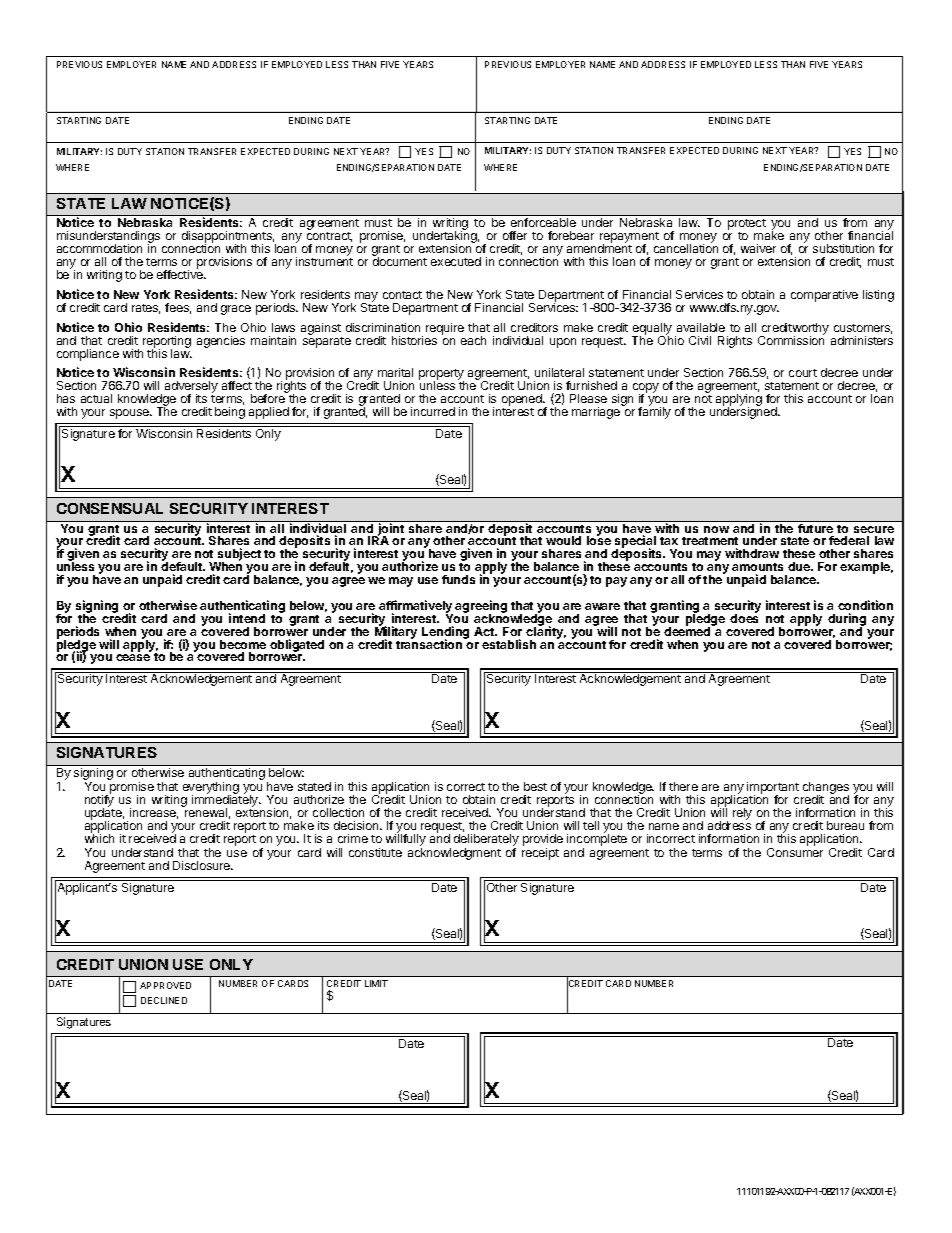  What do you see at coordinates (181, 273) in the image?
I see `effective` at bounding box center [181, 273].
